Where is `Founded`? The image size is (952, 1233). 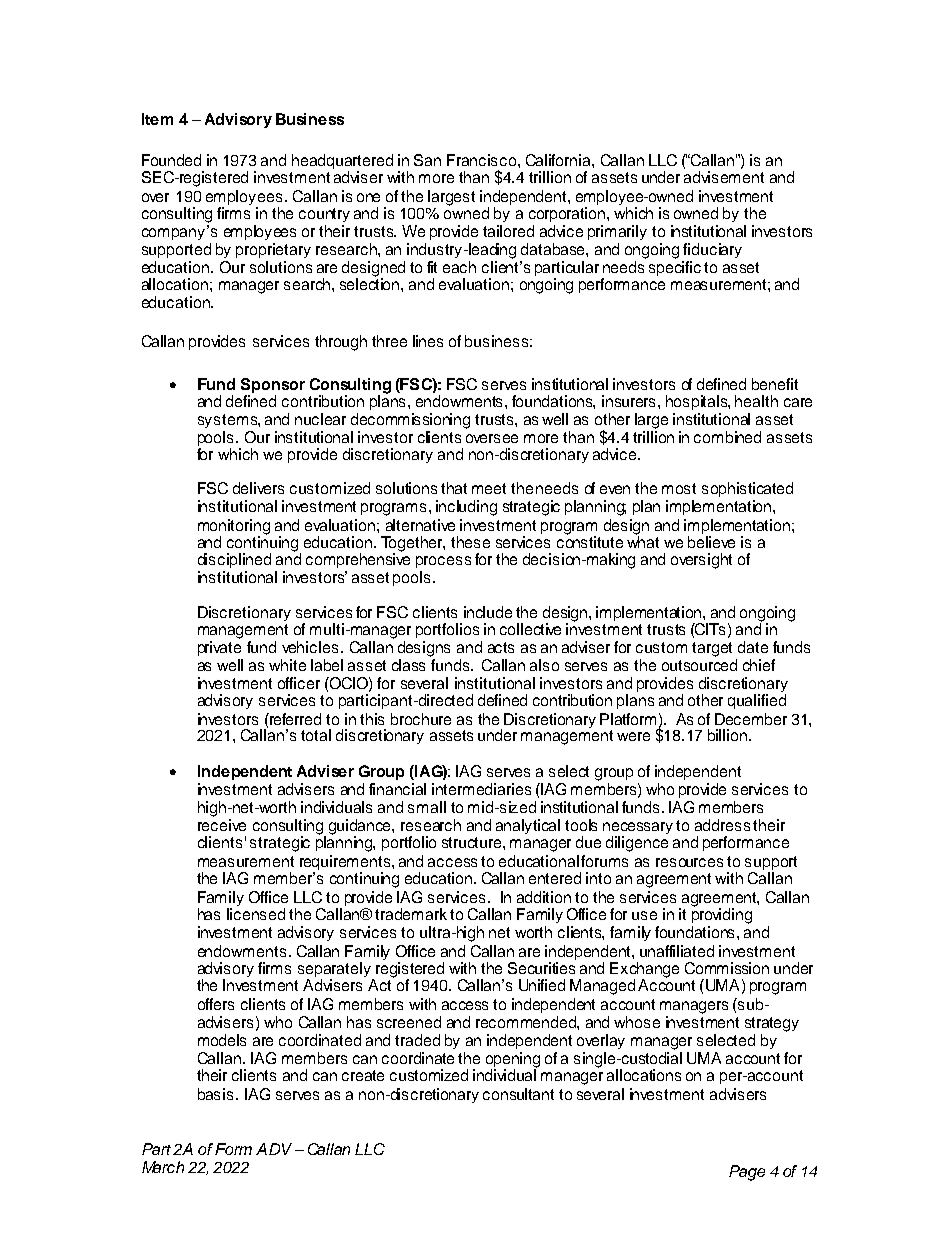
Founded is located at coordinates (171, 160).
